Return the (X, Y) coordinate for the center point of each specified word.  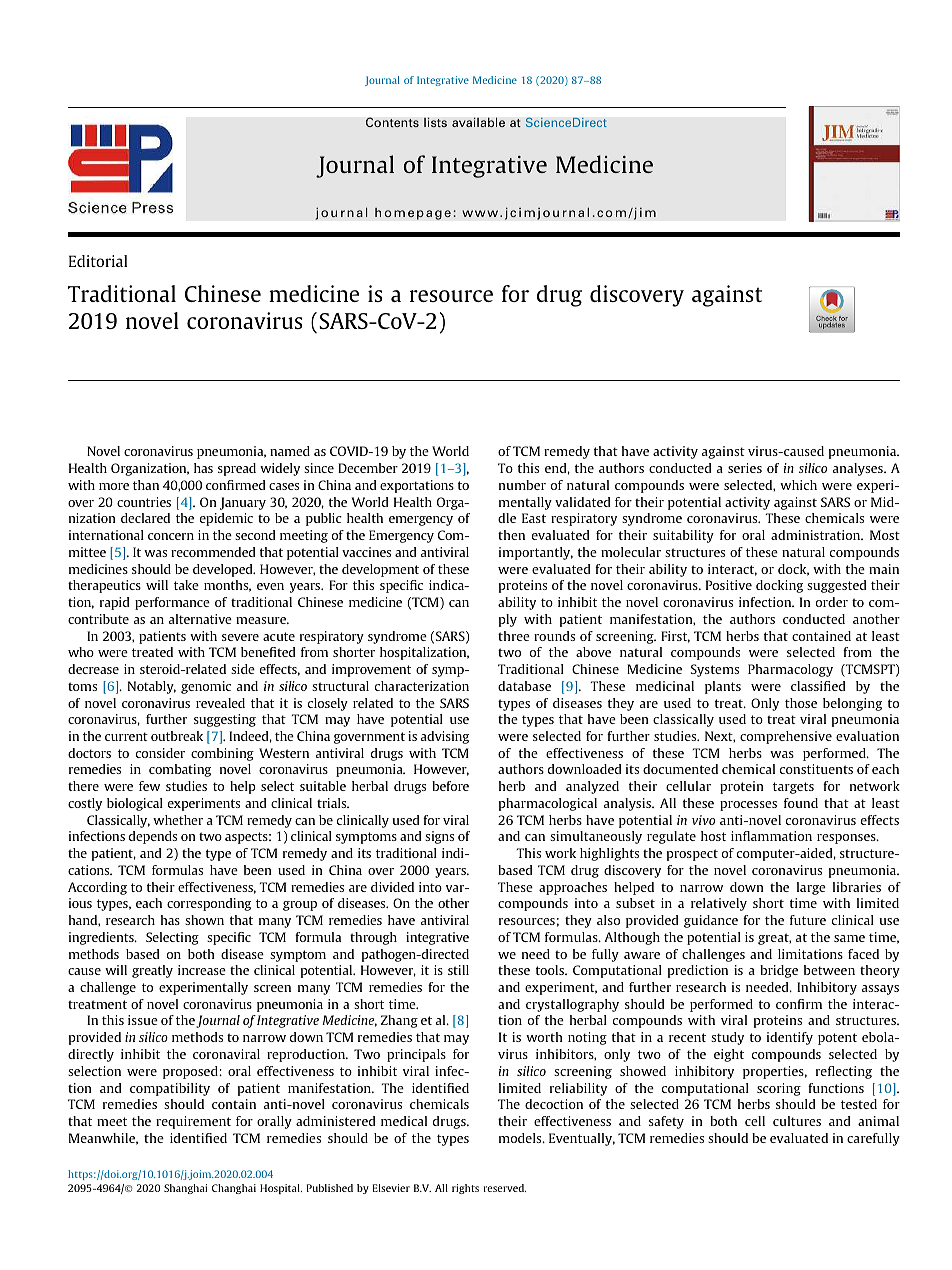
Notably (152, 687)
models (521, 1138)
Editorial (98, 261)
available (478, 122)
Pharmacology (790, 670)
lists (435, 122)
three (514, 636)
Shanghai (185, 1189)
